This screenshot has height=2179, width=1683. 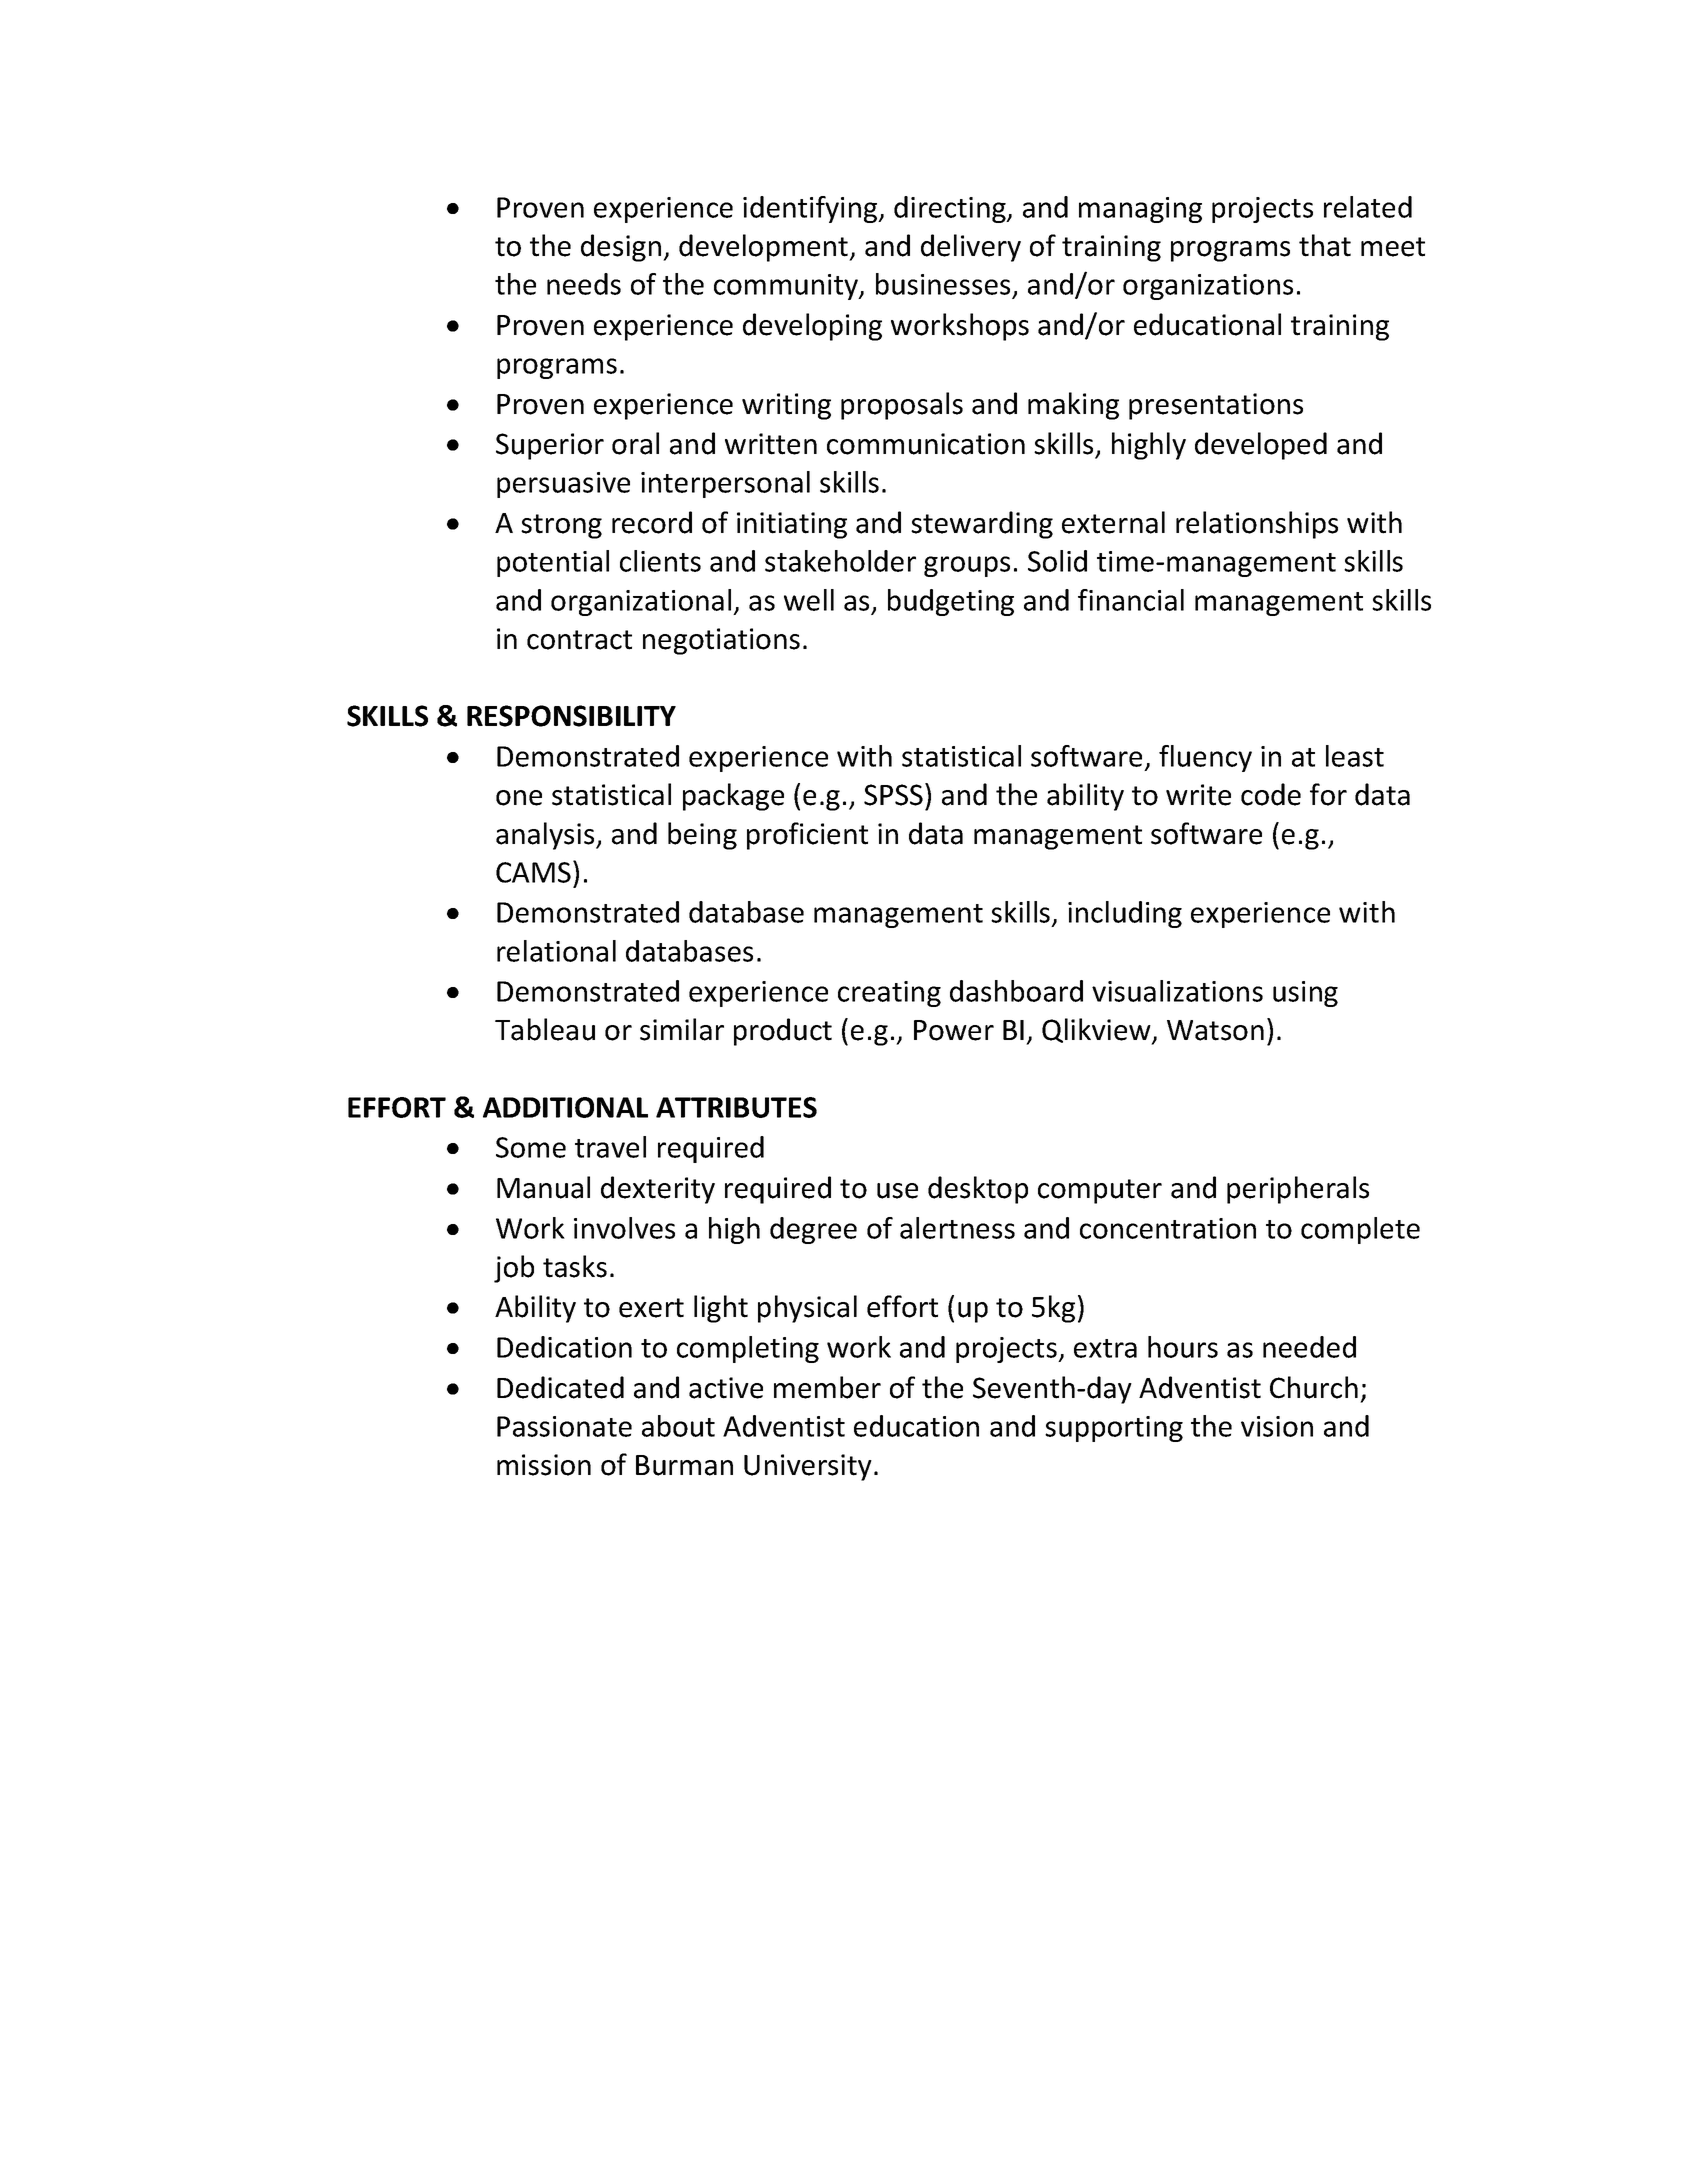 I want to click on travel, so click(x=610, y=1147).
